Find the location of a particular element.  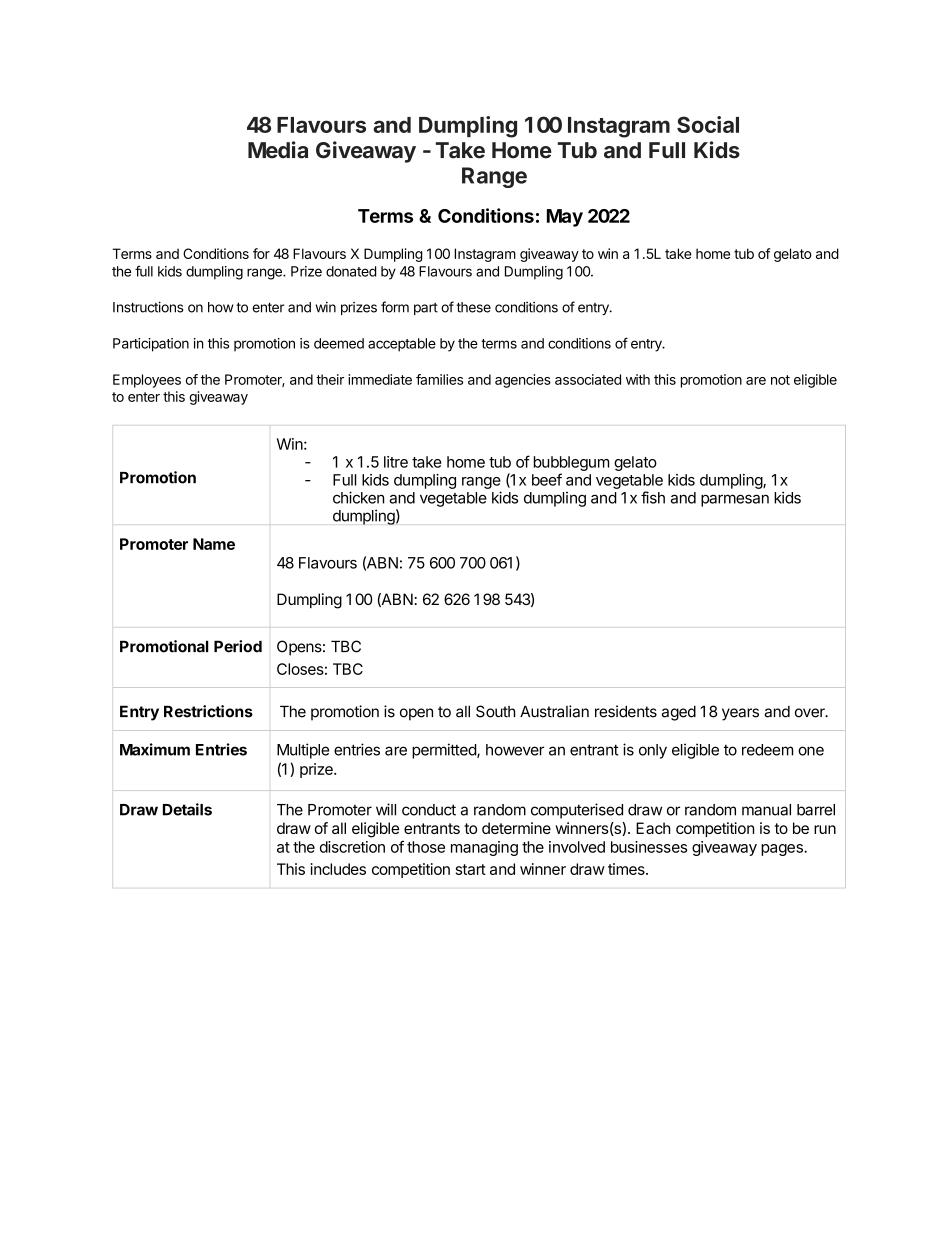

Details is located at coordinates (187, 809).
